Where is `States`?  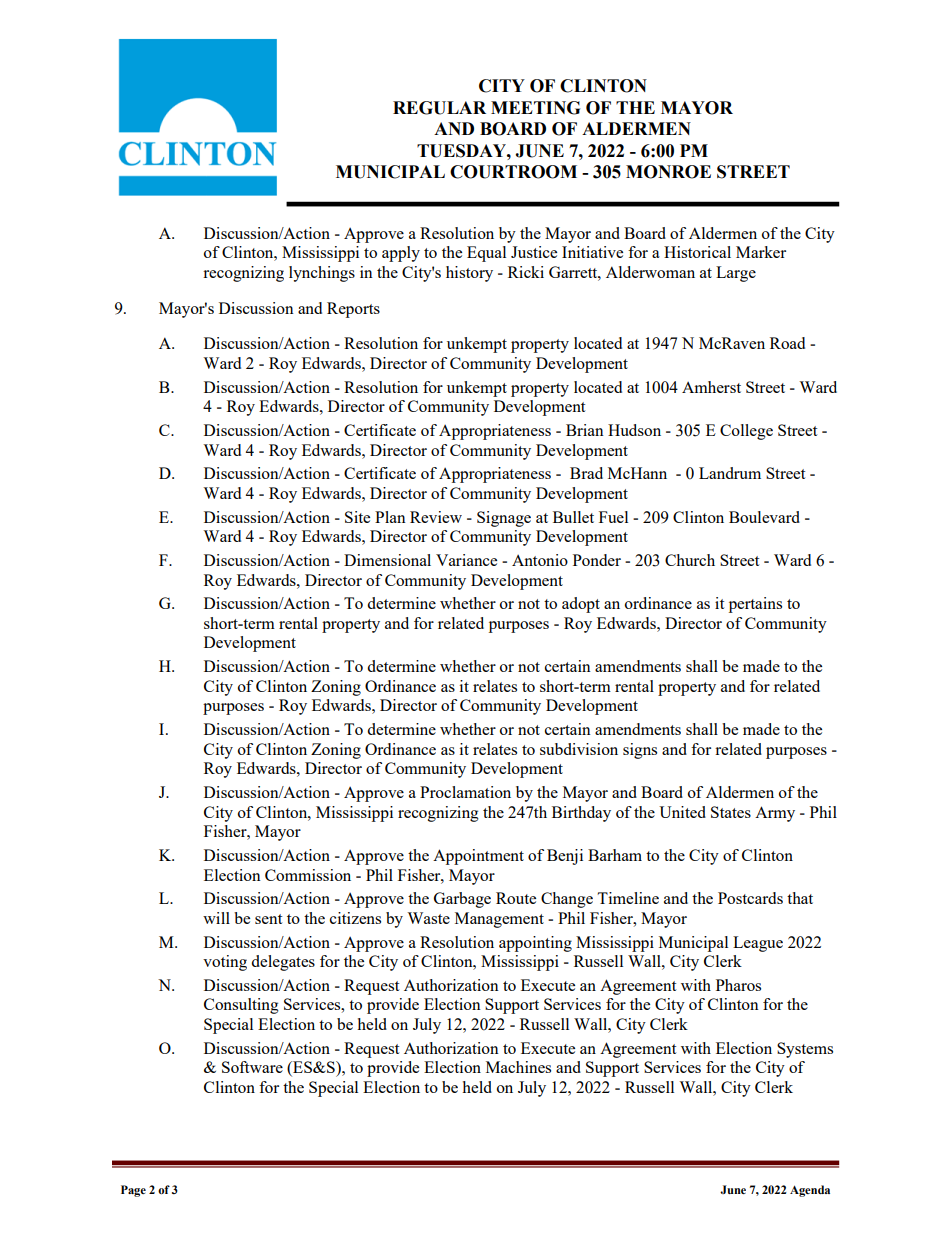 States is located at coordinates (731, 812).
